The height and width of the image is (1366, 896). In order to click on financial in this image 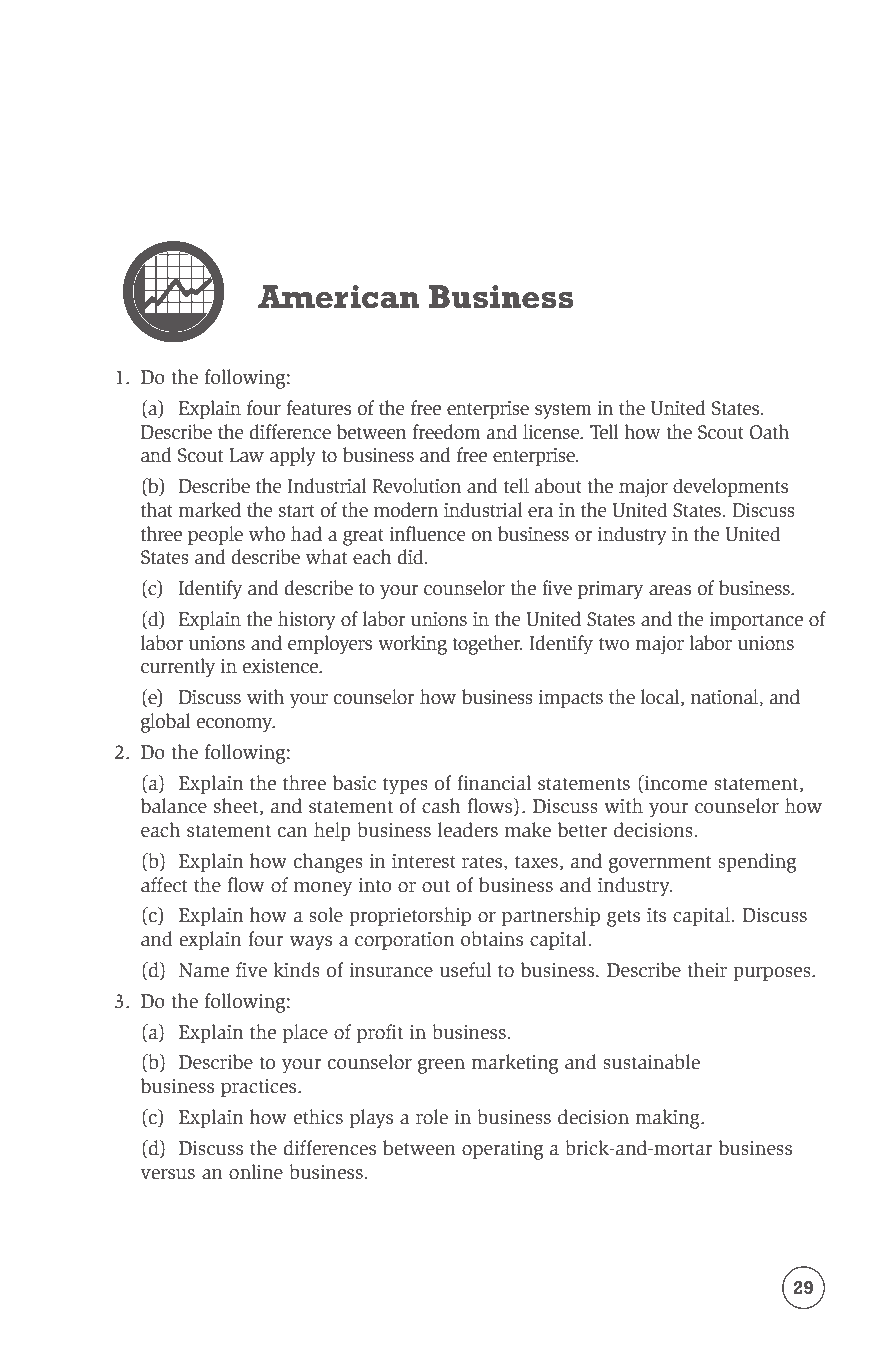, I will do `click(494, 783)`.
